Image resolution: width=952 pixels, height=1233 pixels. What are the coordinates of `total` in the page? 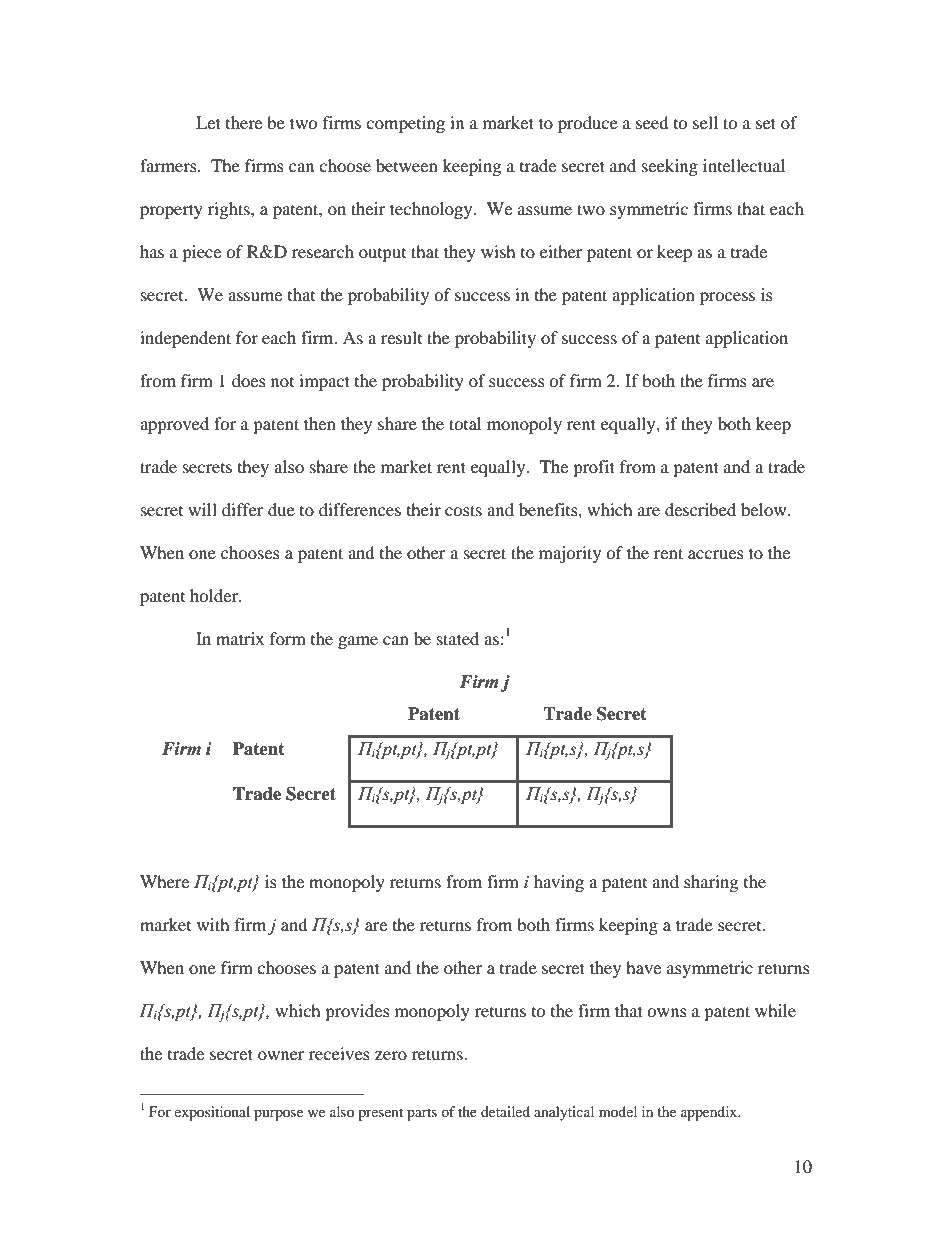 It's located at (465, 423).
